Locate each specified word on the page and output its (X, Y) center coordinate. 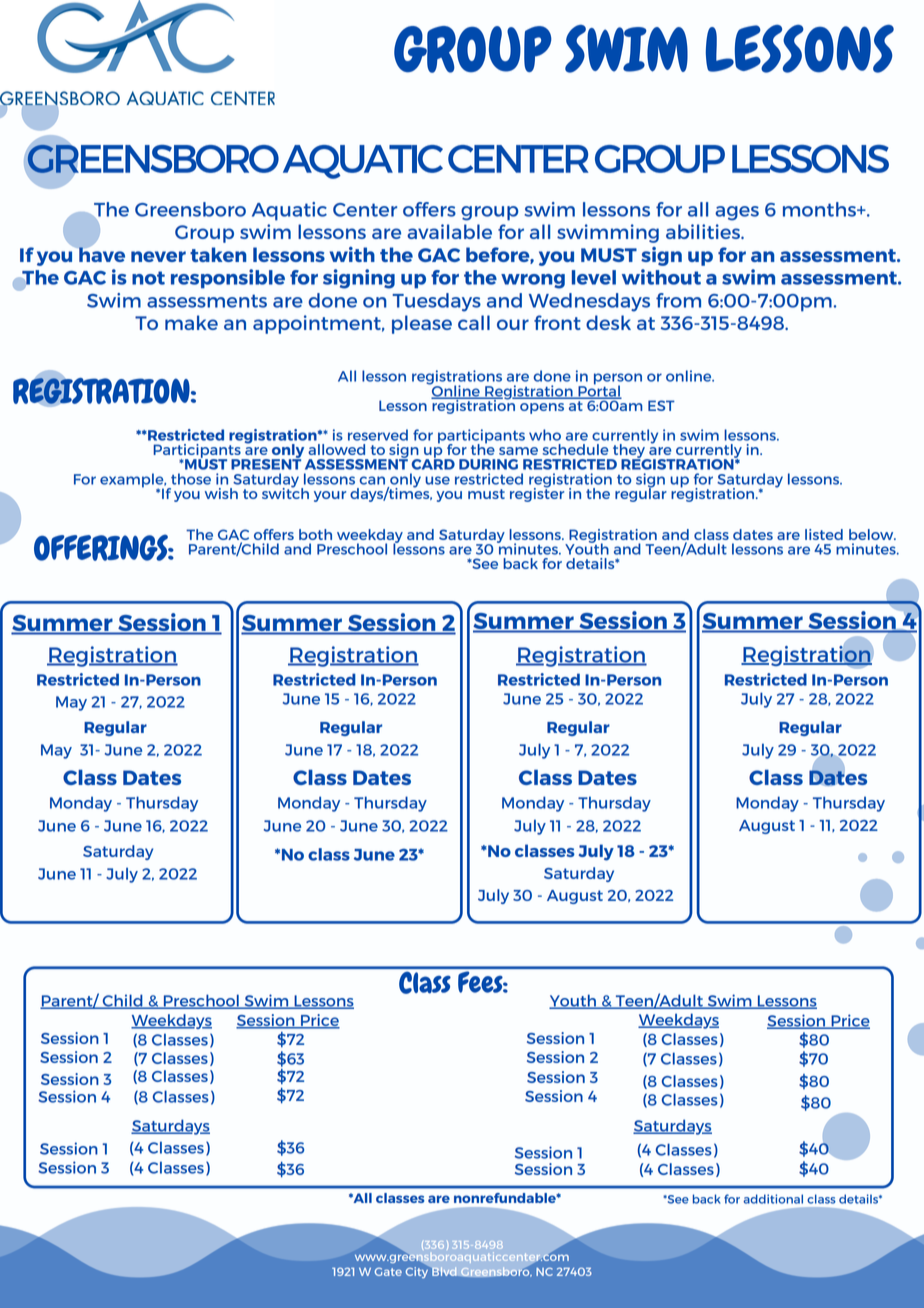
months (820, 209)
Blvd (444, 1271)
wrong (533, 281)
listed (824, 534)
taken (218, 254)
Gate (388, 1271)
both (315, 534)
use (437, 480)
